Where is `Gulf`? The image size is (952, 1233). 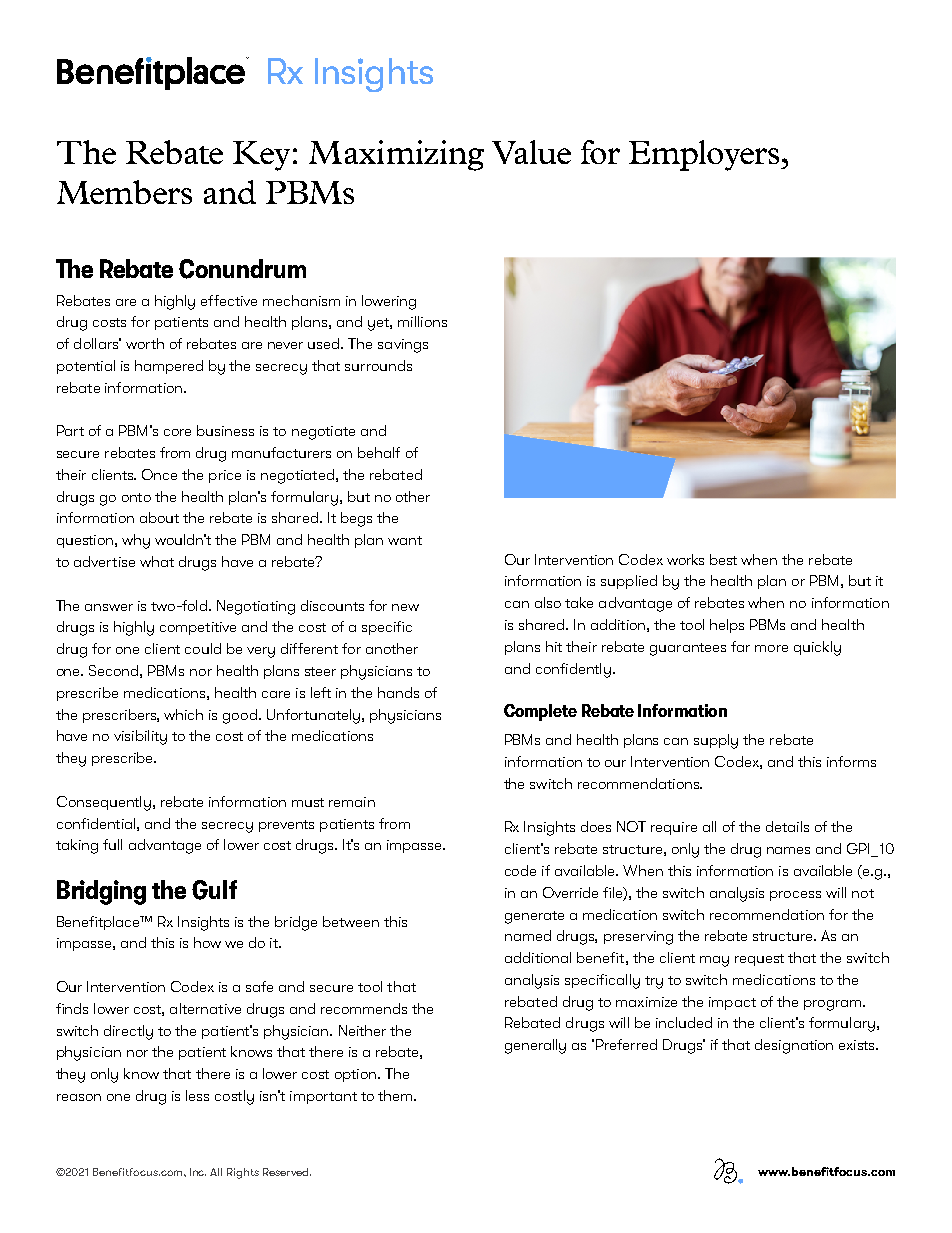
Gulf is located at coordinates (214, 890).
